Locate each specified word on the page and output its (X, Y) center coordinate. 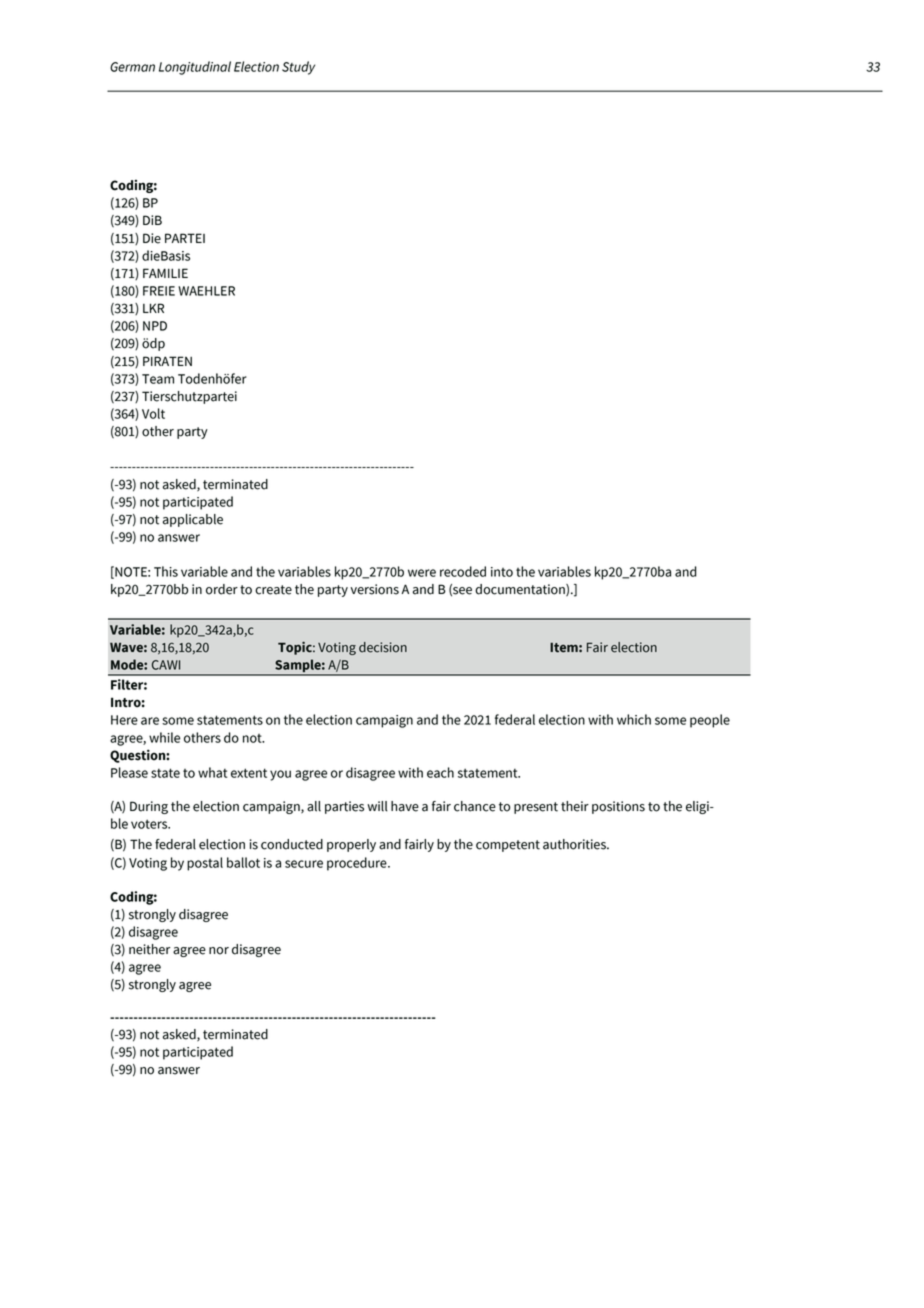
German (132, 67)
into (502, 572)
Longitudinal (195, 68)
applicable (193, 520)
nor (219, 951)
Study (298, 68)
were (422, 573)
